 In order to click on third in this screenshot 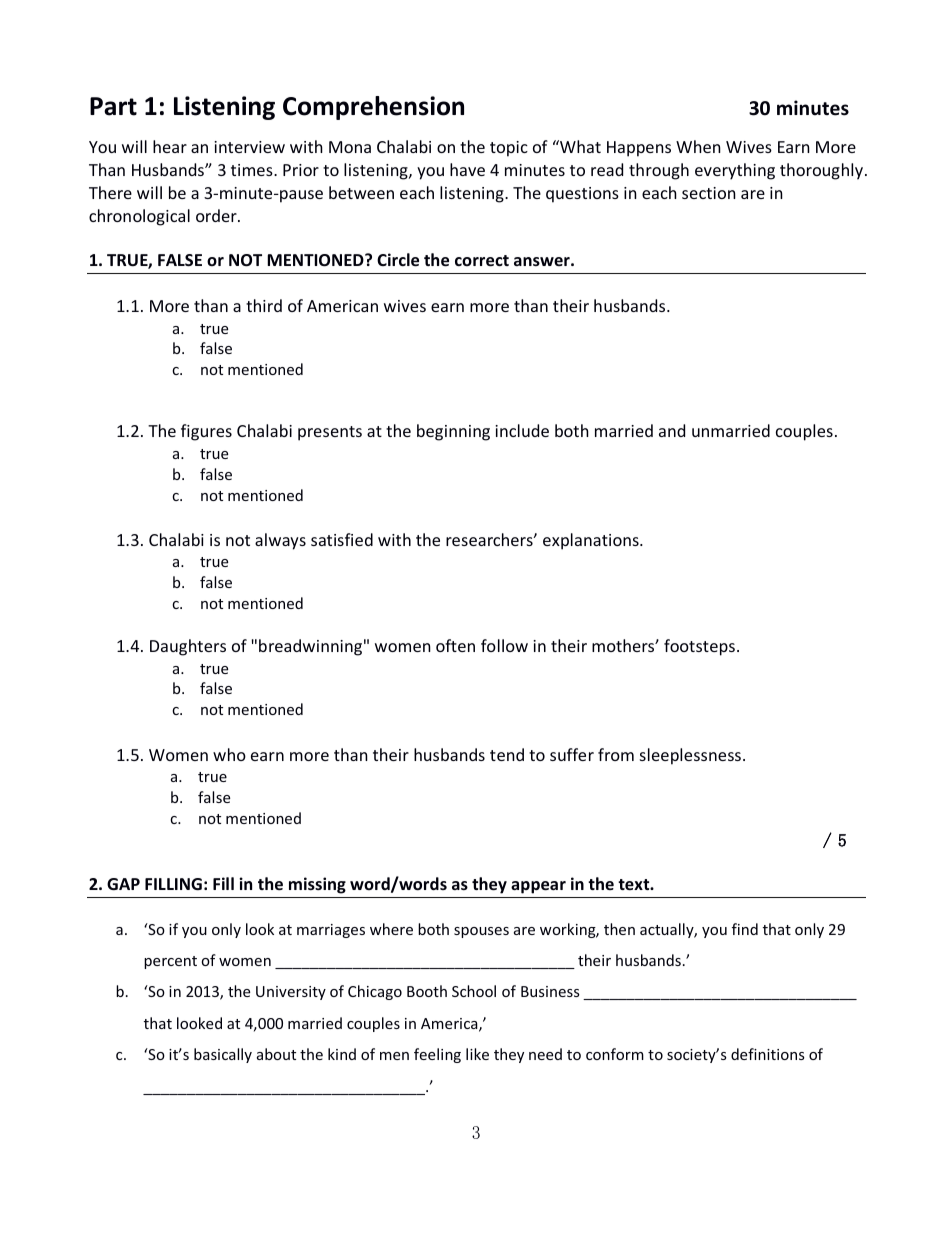, I will do `click(264, 305)`.
